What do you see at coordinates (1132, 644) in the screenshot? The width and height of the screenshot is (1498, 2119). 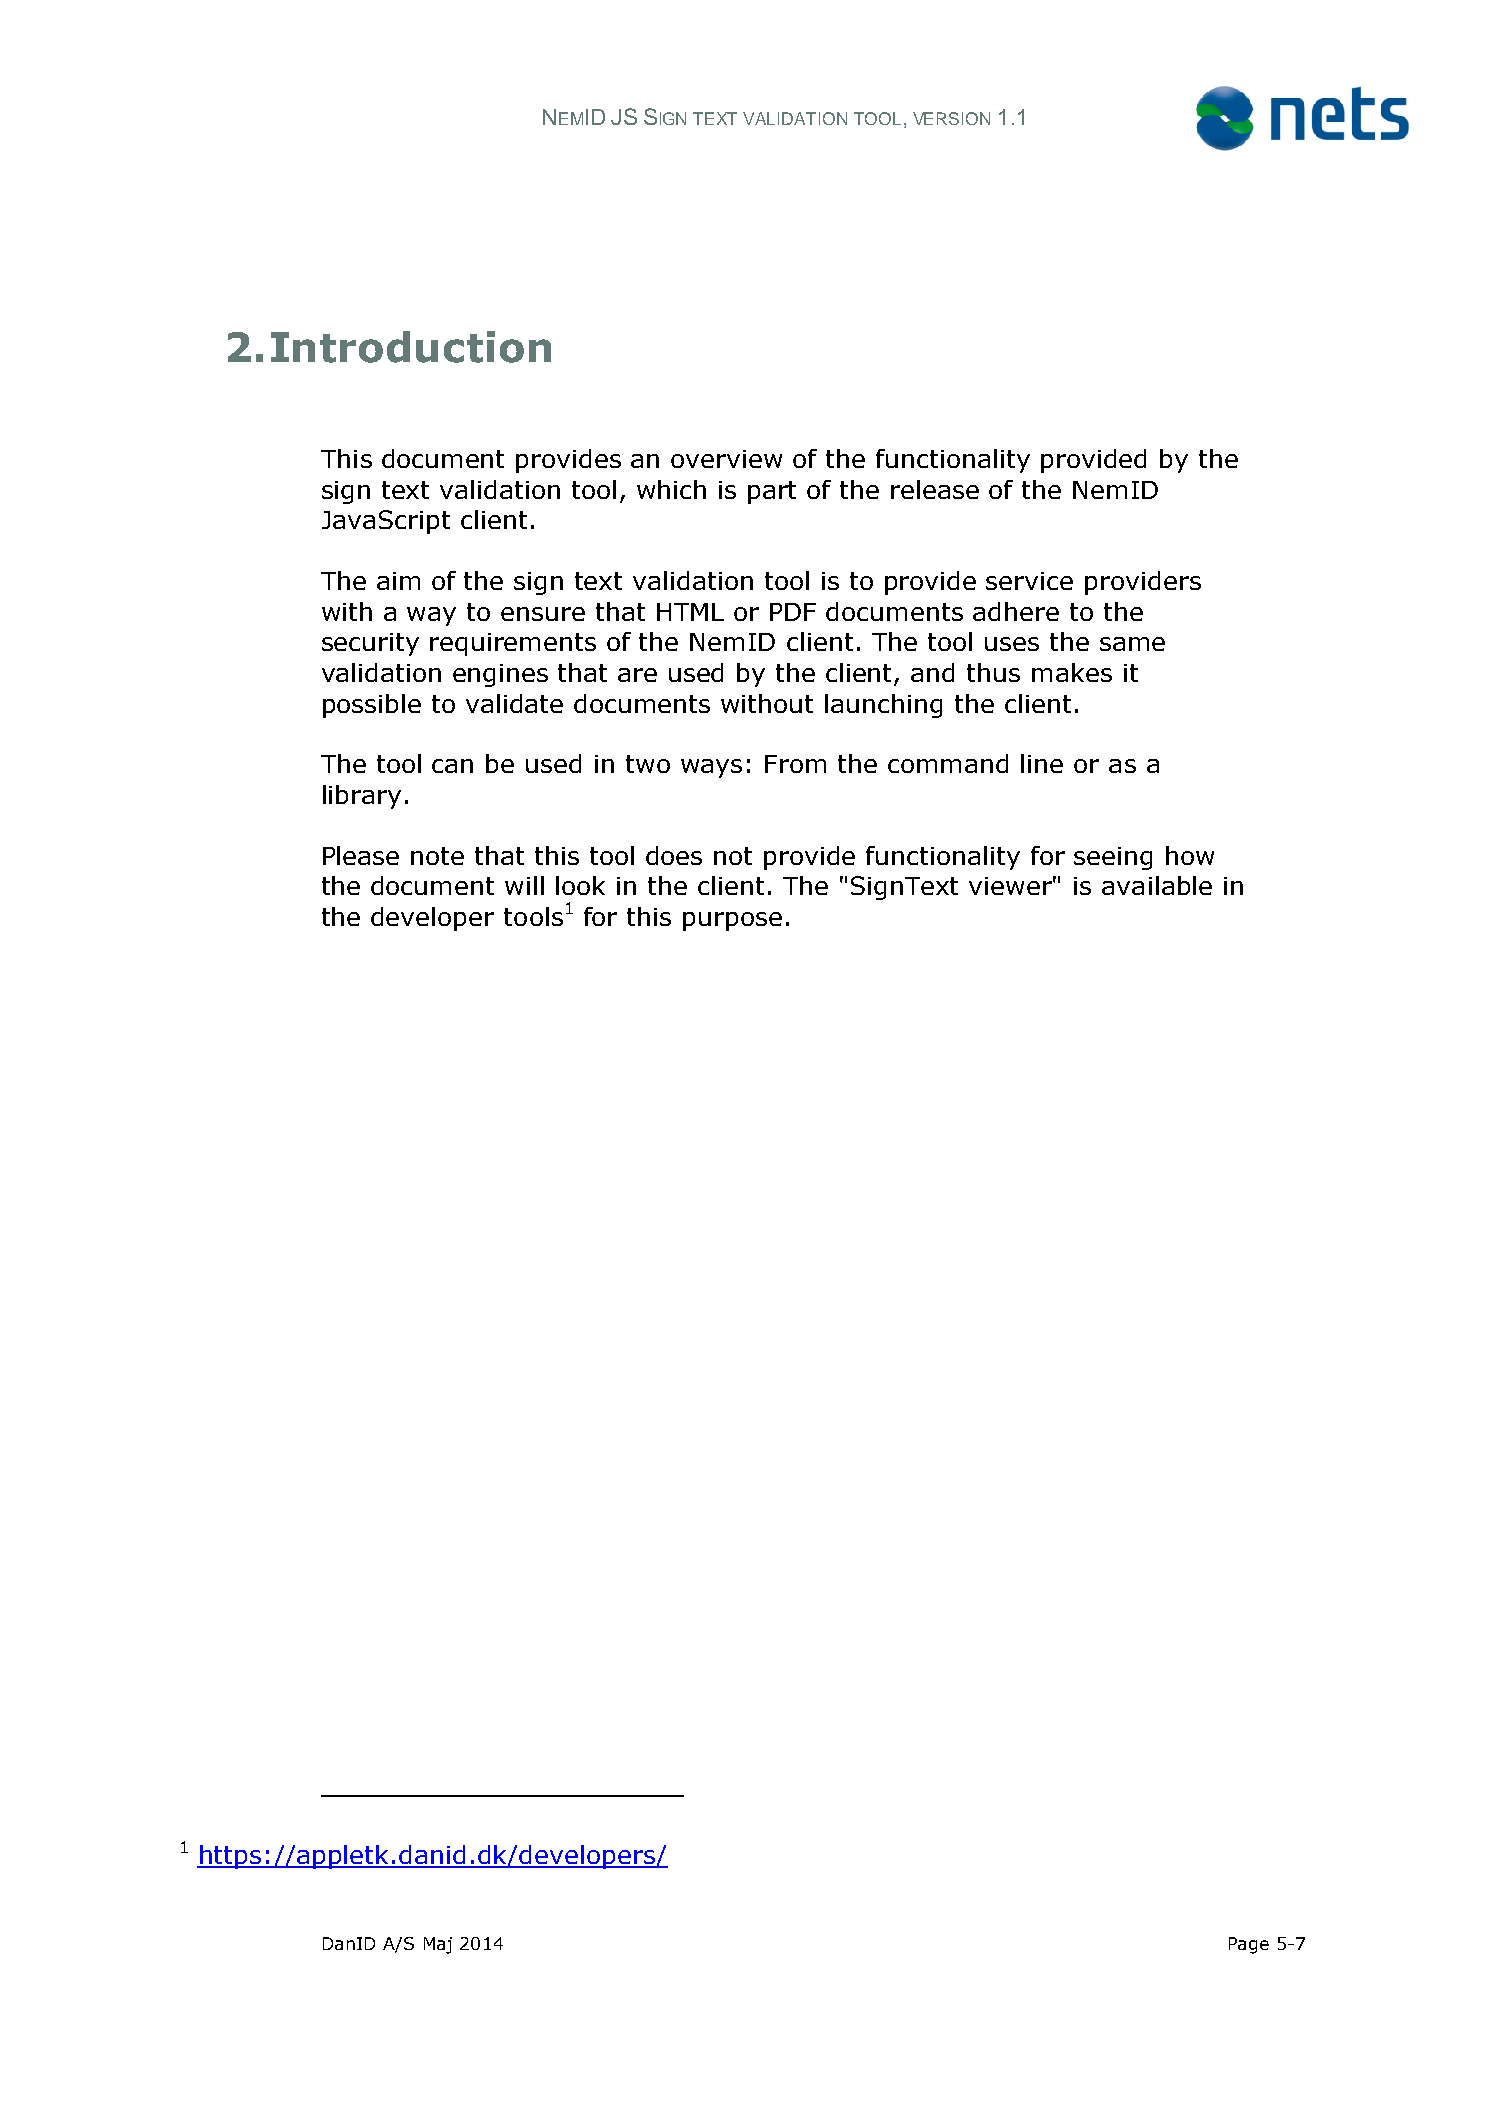 I see `same` at bounding box center [1132, 644].
